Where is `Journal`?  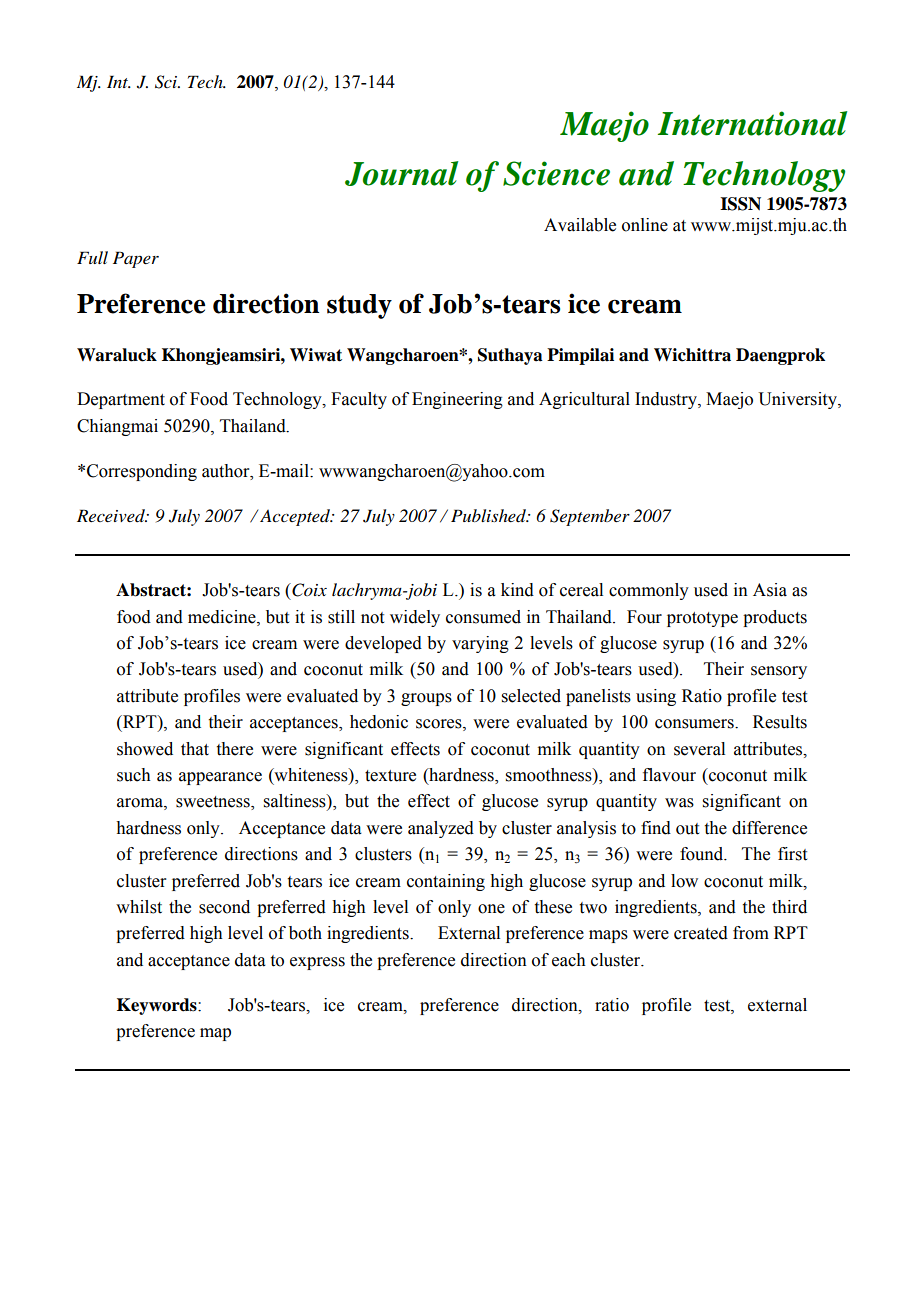 Journal is located at coordinates (401, 173).
